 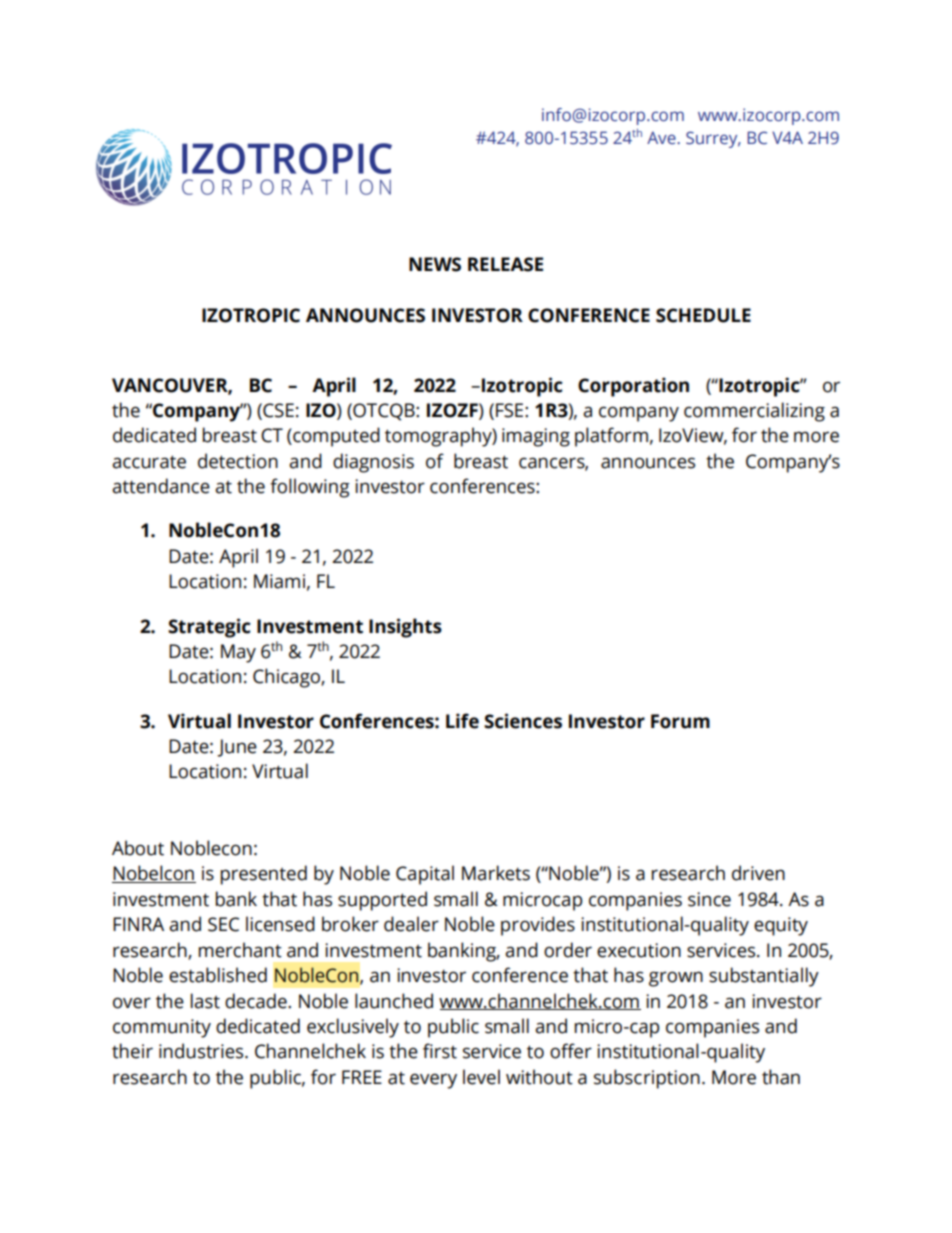 What do you see at coordinates (505, 264) in the document?
I see `RELEASE` at bounding box center [505, 264].
